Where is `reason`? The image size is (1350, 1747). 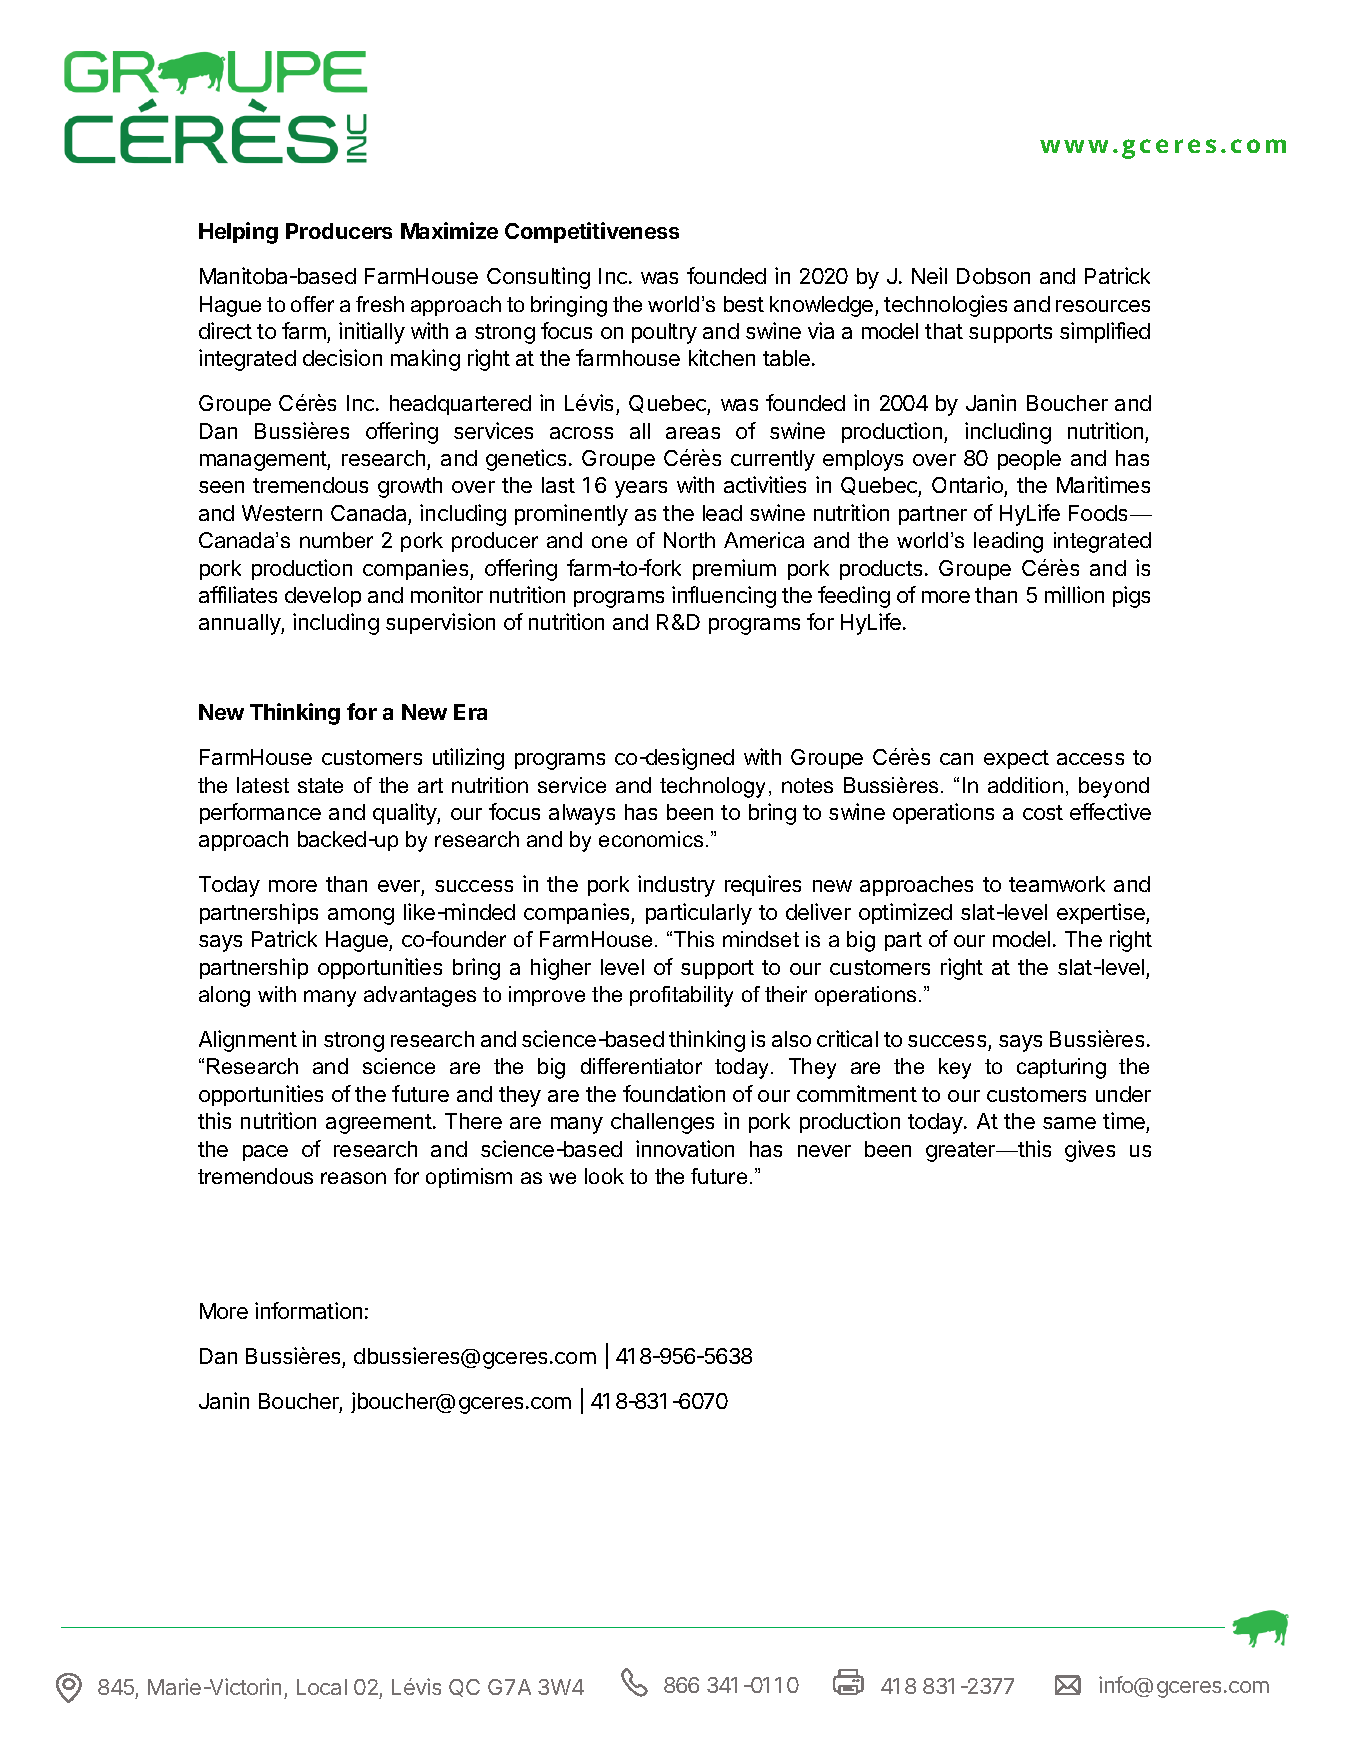 reason is located at coordinates (353, 1178).
